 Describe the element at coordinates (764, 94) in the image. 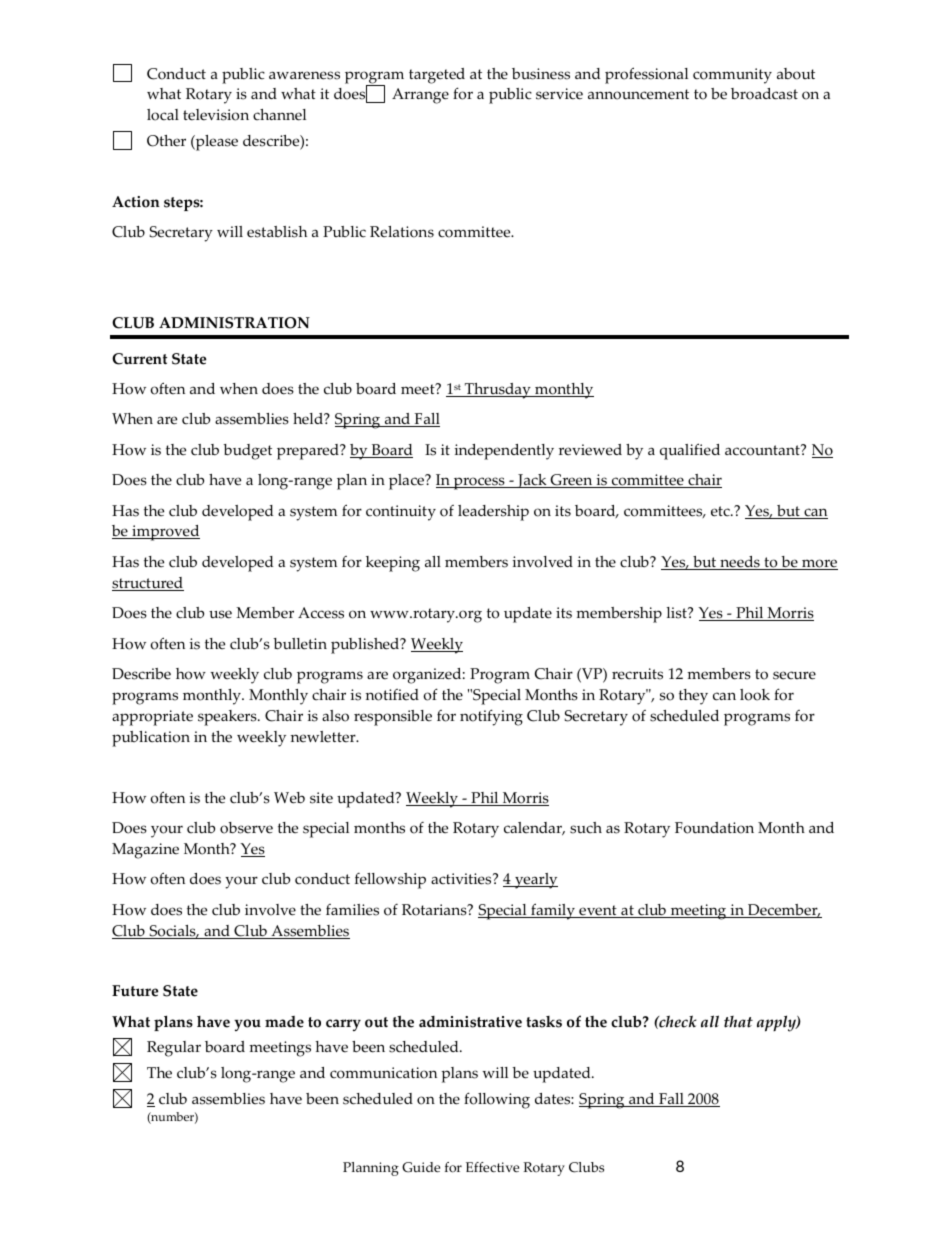

I see `broadcast` at that location.
